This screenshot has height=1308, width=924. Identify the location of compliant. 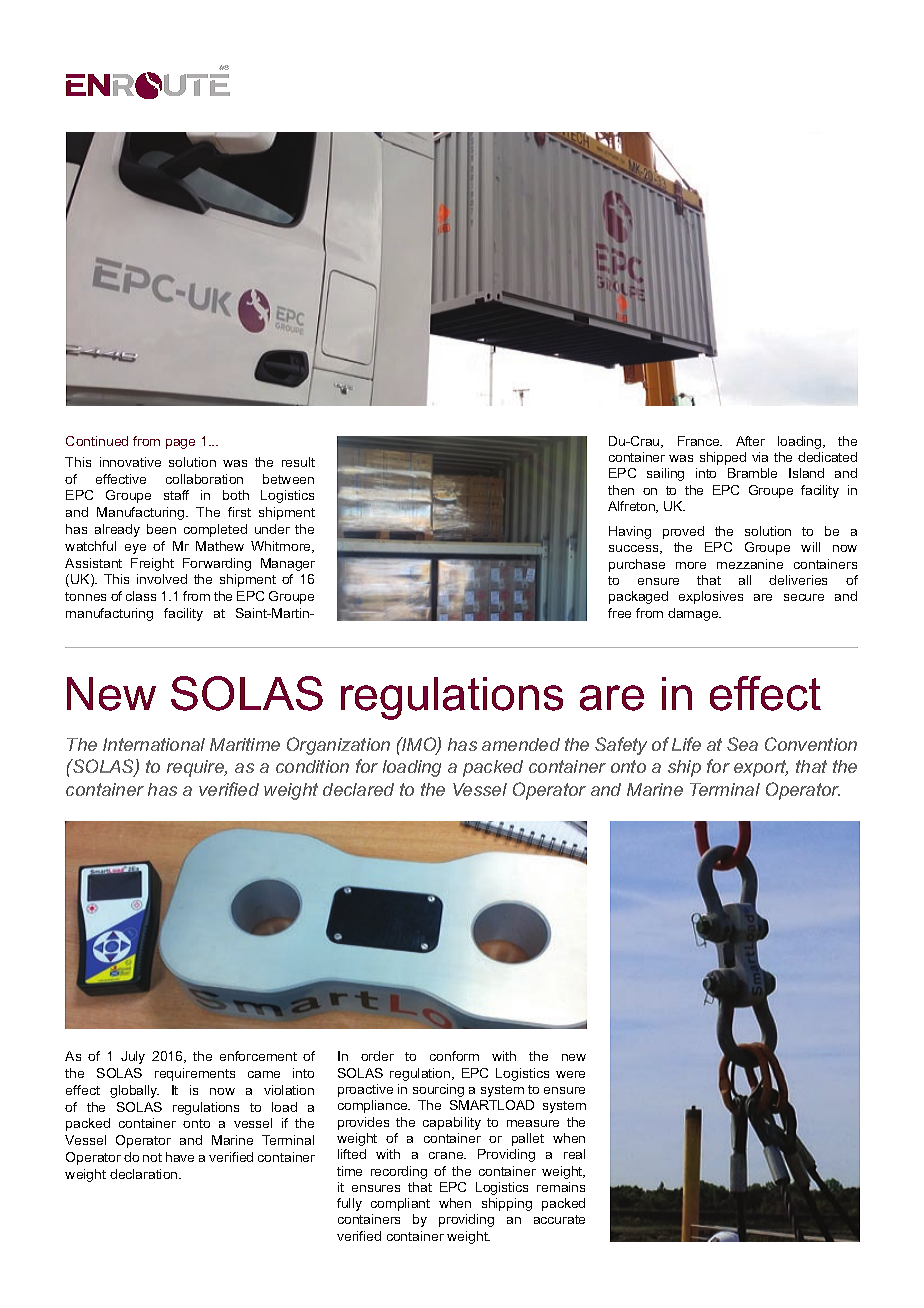
(400, 1204).
